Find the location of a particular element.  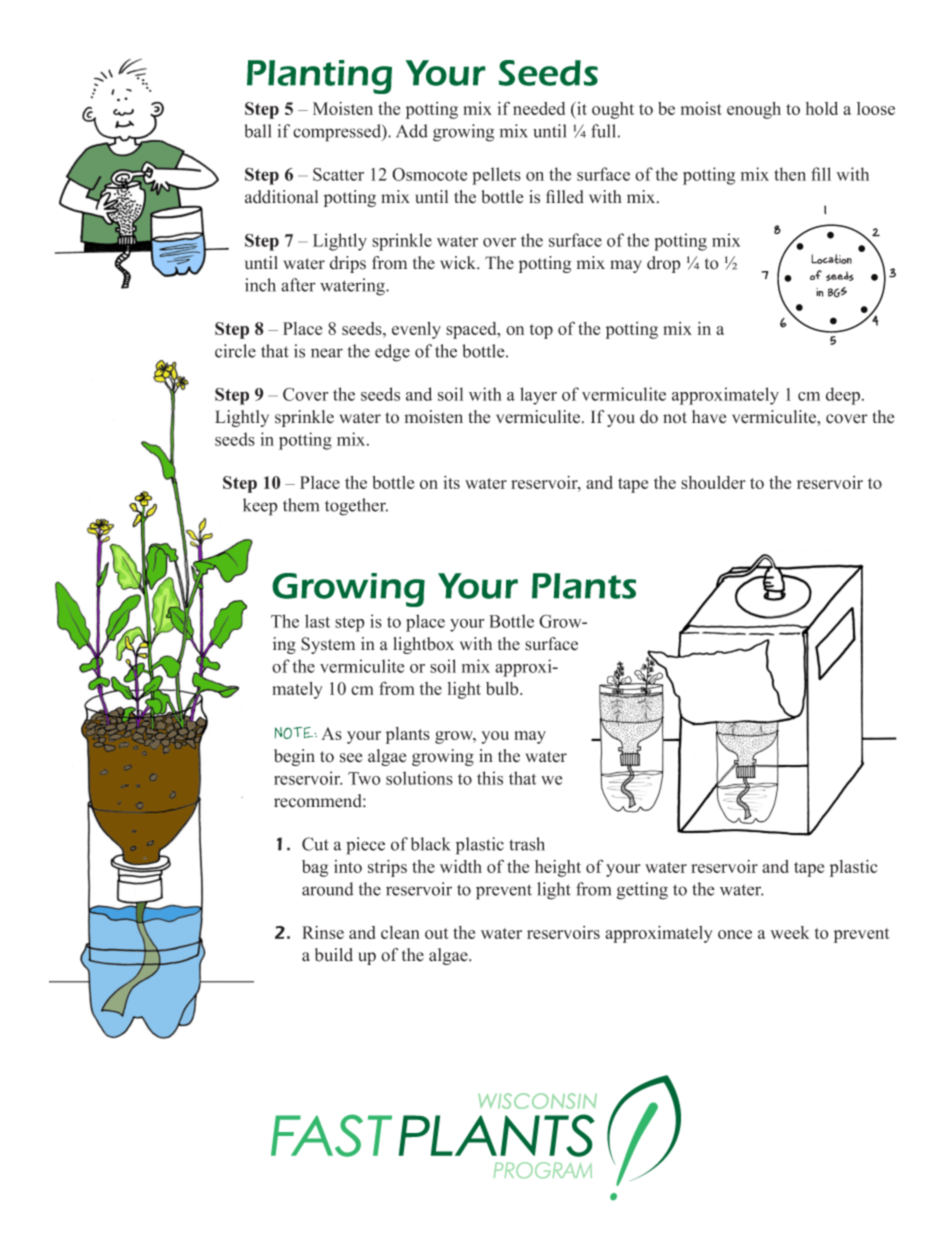

shoulder is located at coordinates (713, 482).
